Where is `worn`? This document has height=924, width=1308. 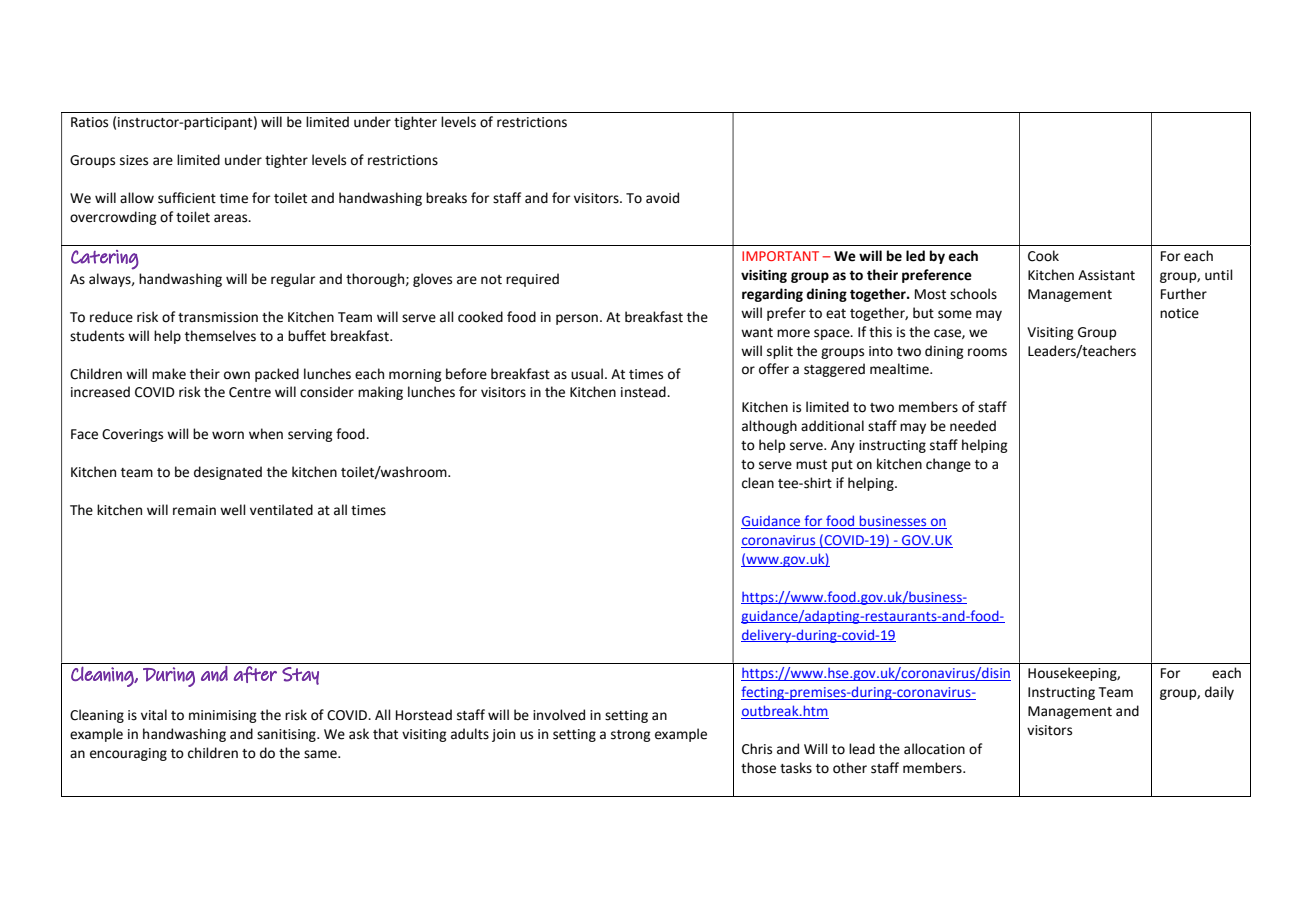
worn is located at coordinates (228, 435).
